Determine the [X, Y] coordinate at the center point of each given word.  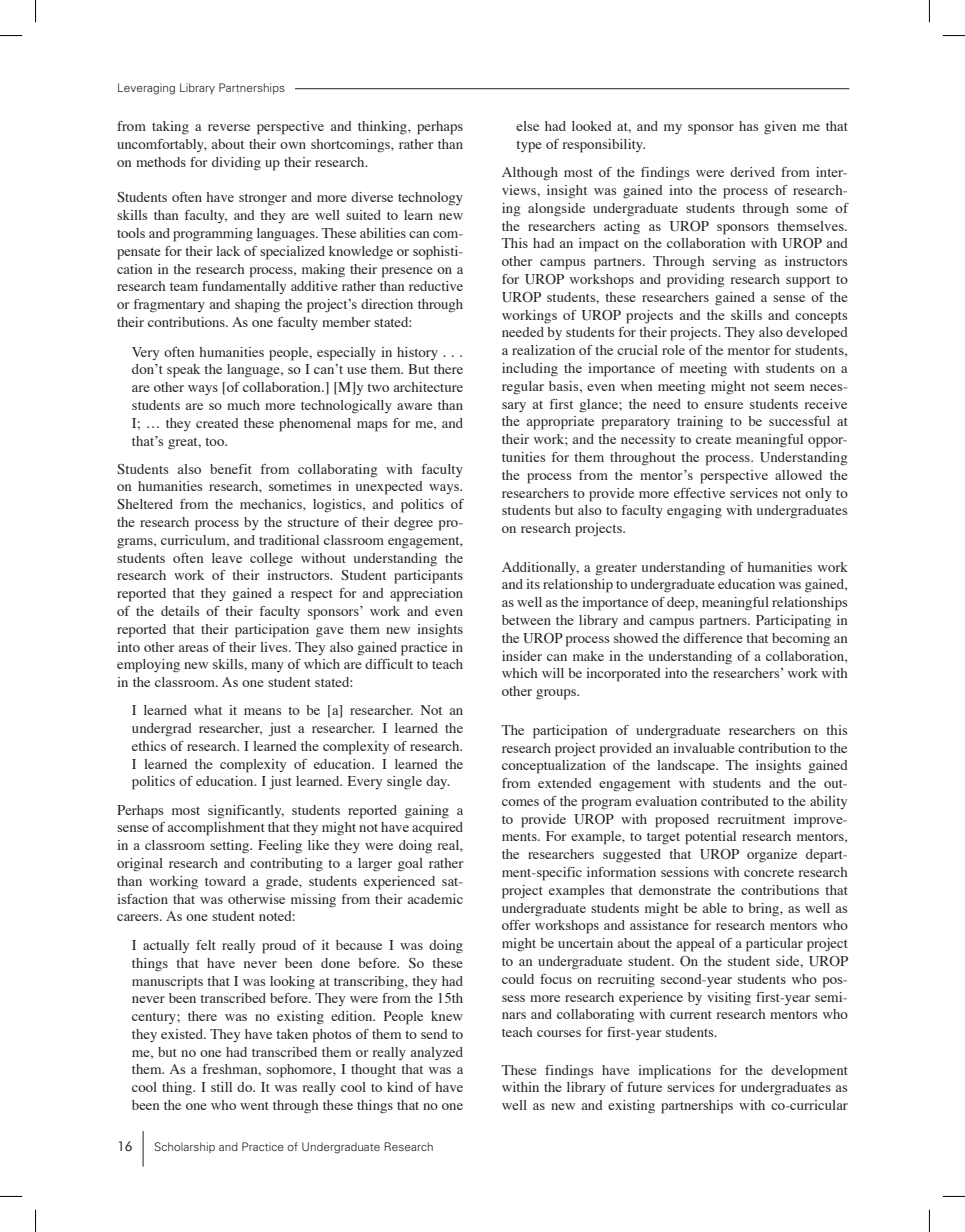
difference [713, 638]
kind [400, 1087]
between [526, 620]
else [527, 126]
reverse [229, 127]
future [644, 1087]
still [221, 1087]
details [180, 611]
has [748, 126]
